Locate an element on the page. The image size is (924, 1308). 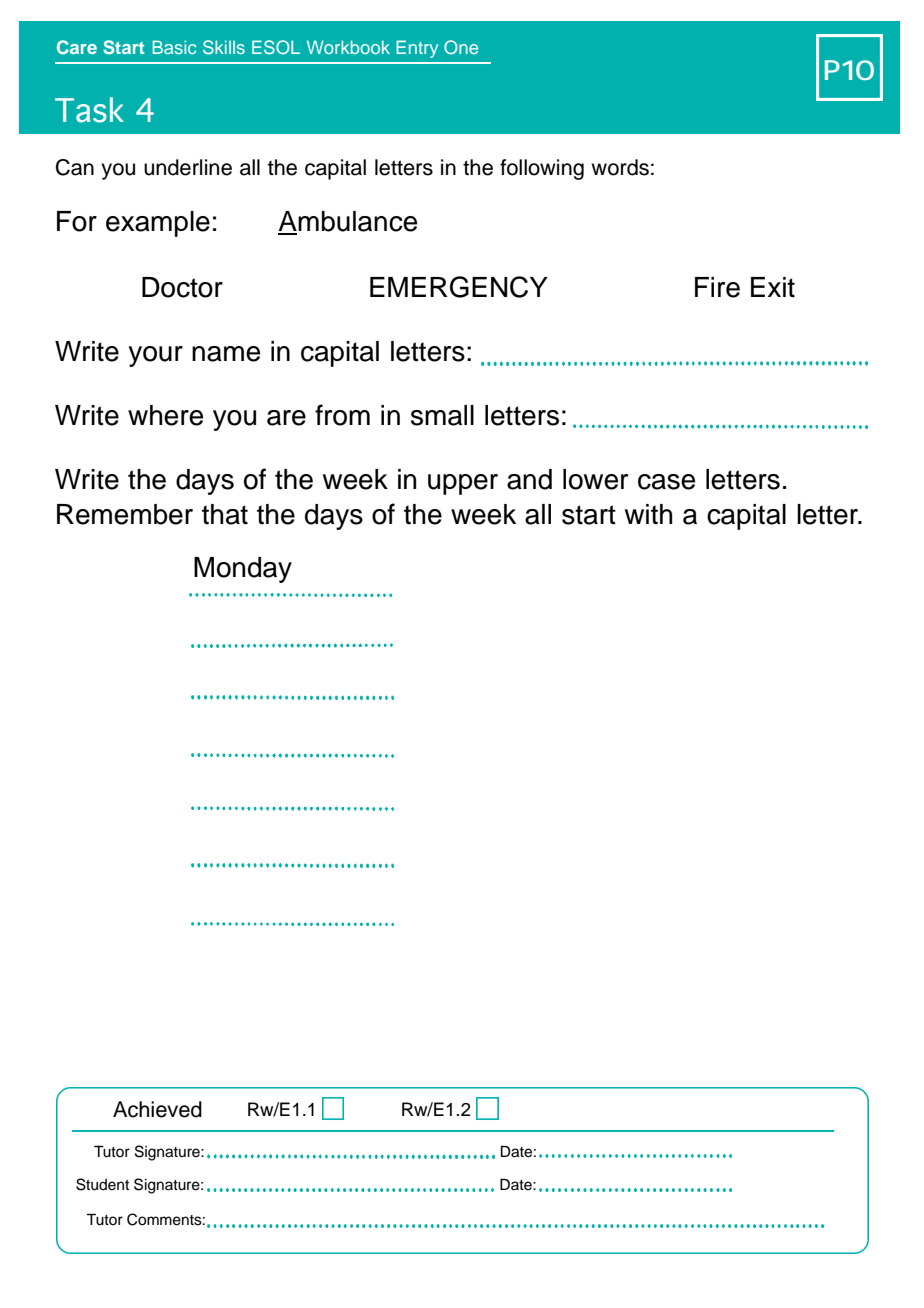
Entry is located at coordinates (417, 49).
